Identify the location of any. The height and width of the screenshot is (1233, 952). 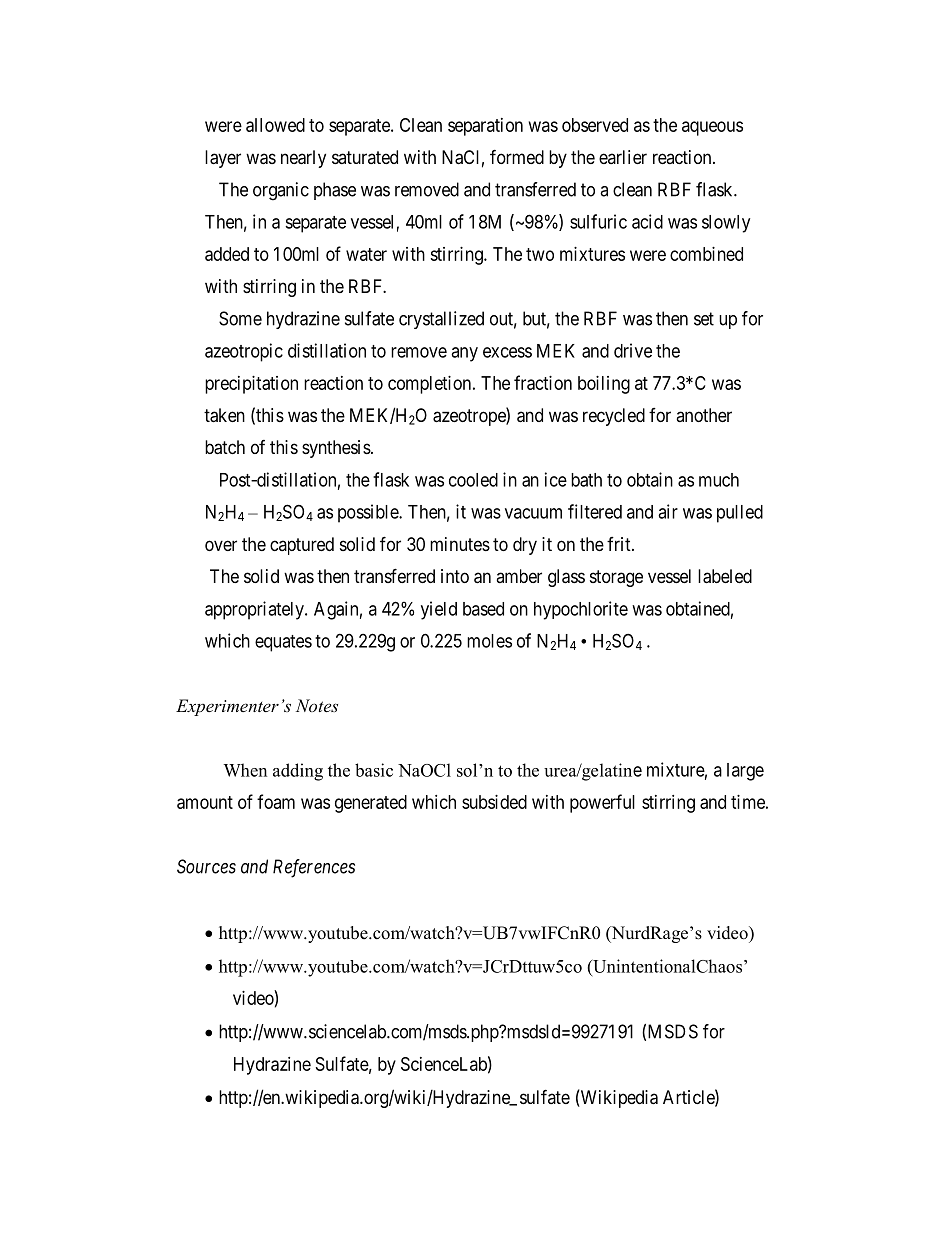
(464, 354).
